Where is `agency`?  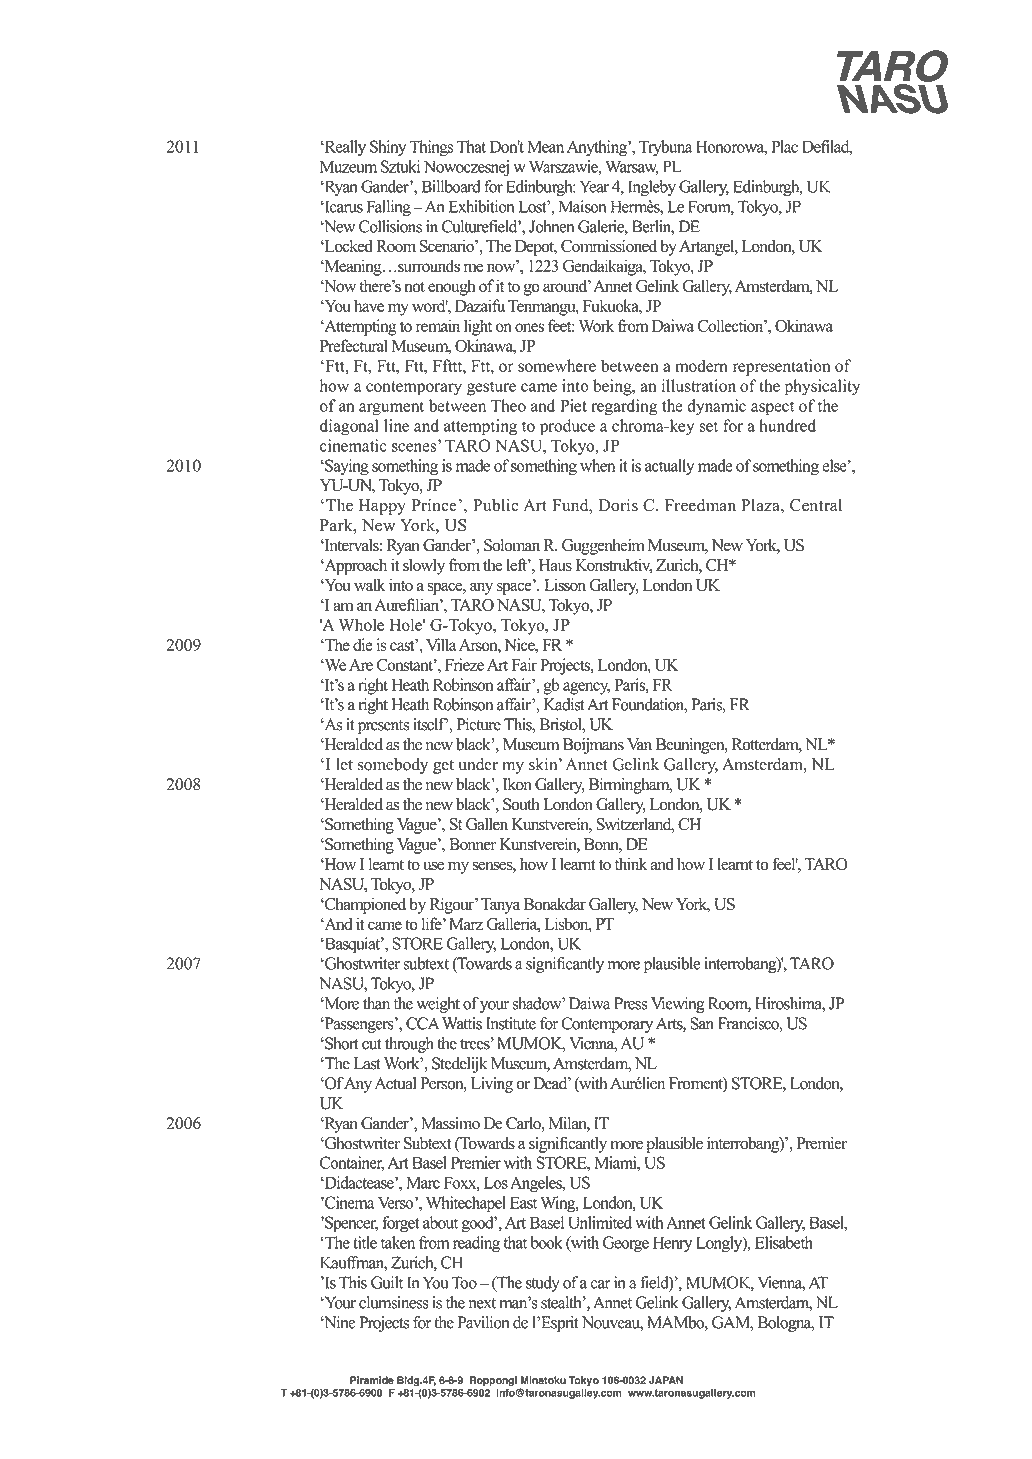
agency is located at coordinates (586, 688).
